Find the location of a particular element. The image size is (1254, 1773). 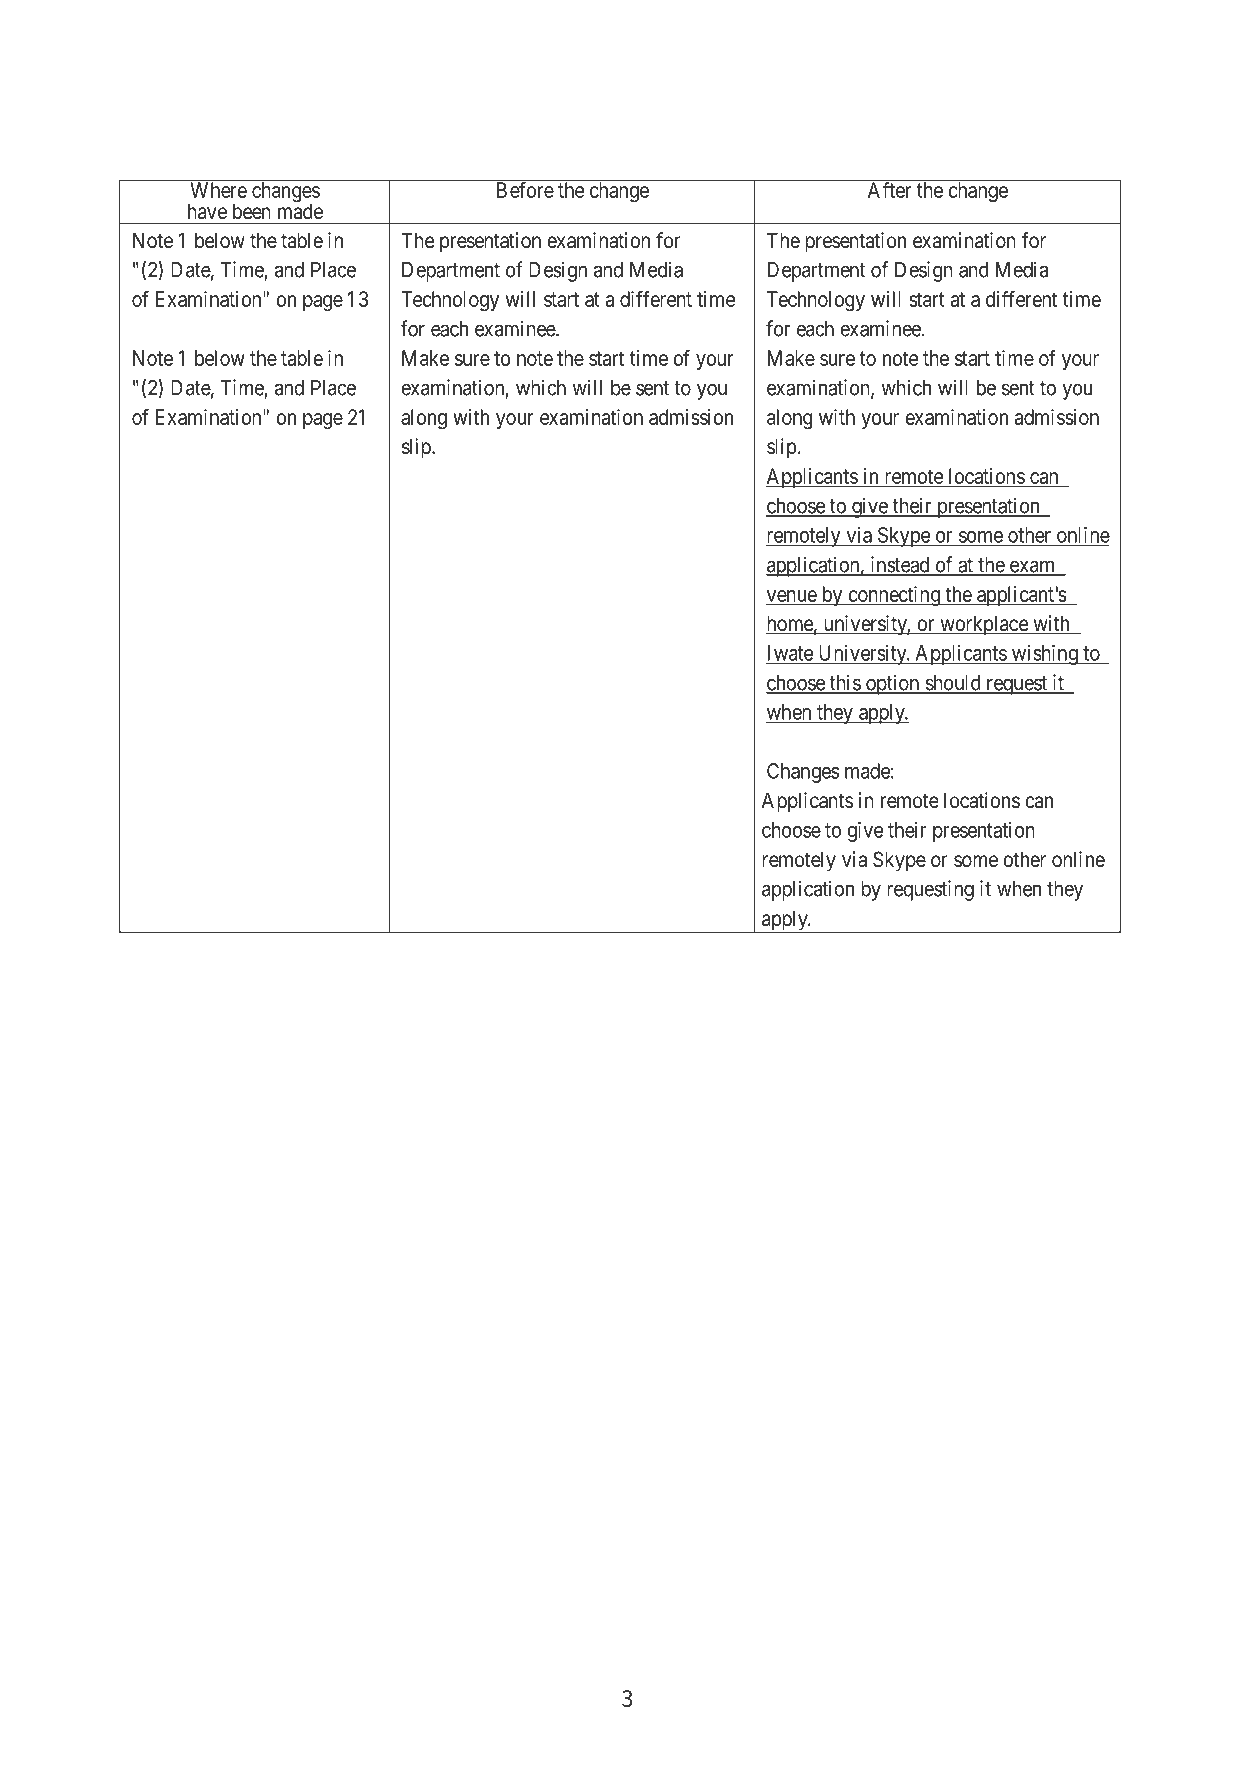

Where is located at coordinates (218, 190).
